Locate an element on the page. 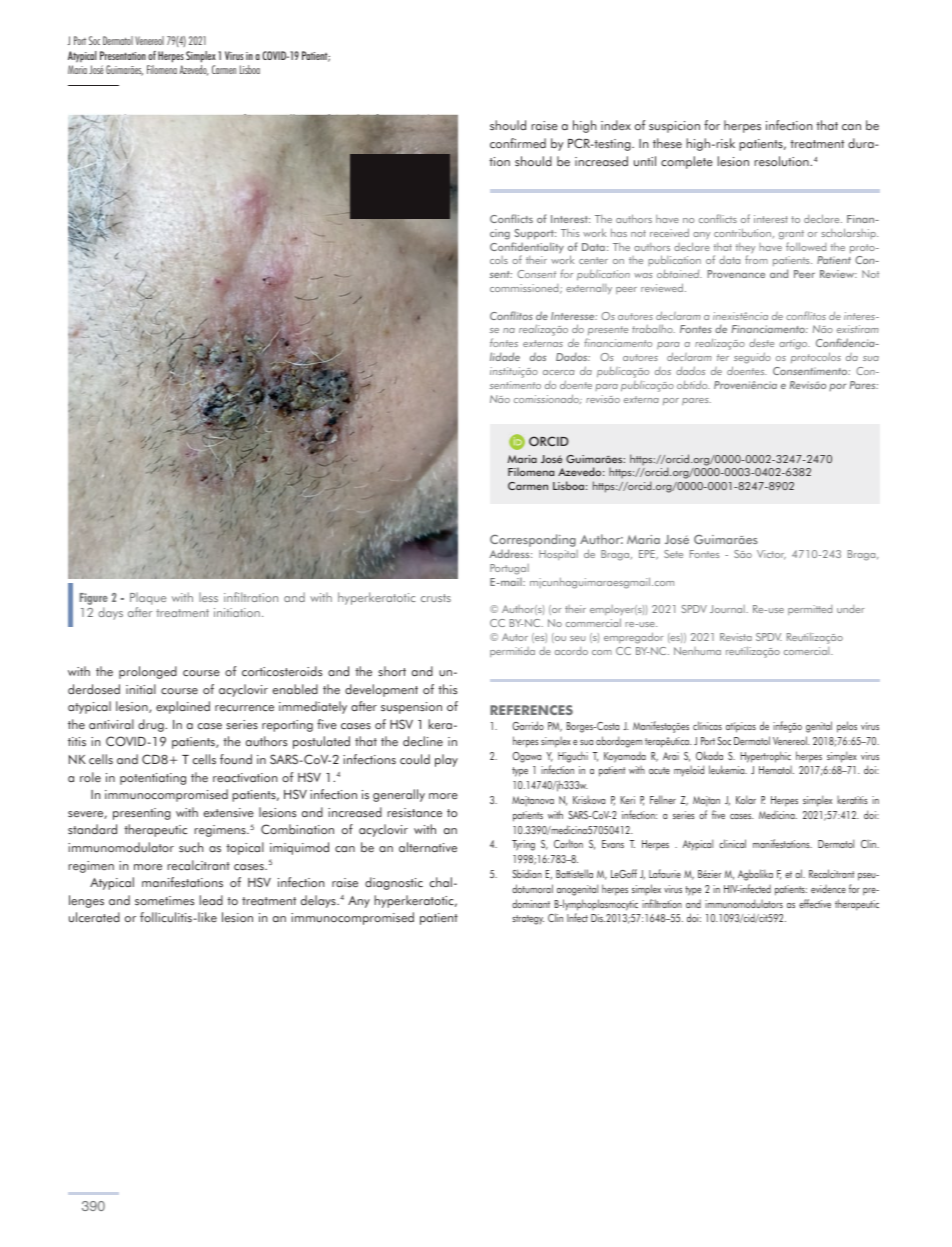 This image has height=1247, width=952. index is located at coordinates (616, 125).
